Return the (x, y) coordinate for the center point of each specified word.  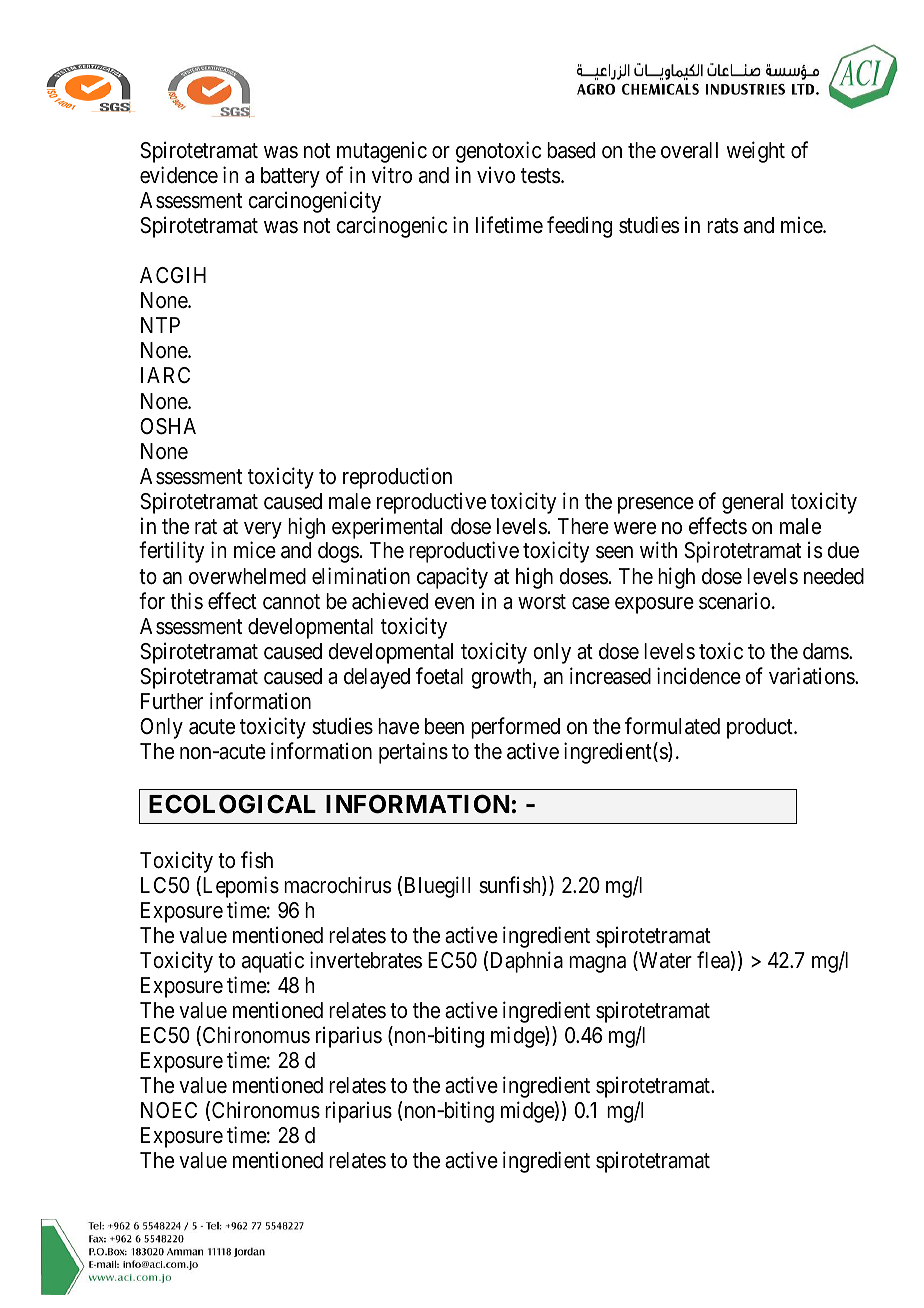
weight (755, 152)
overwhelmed (247, 576)
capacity (452, 578)
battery (290, 177)
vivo (496, 175)
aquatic (273, 962)
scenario (734, 601)
